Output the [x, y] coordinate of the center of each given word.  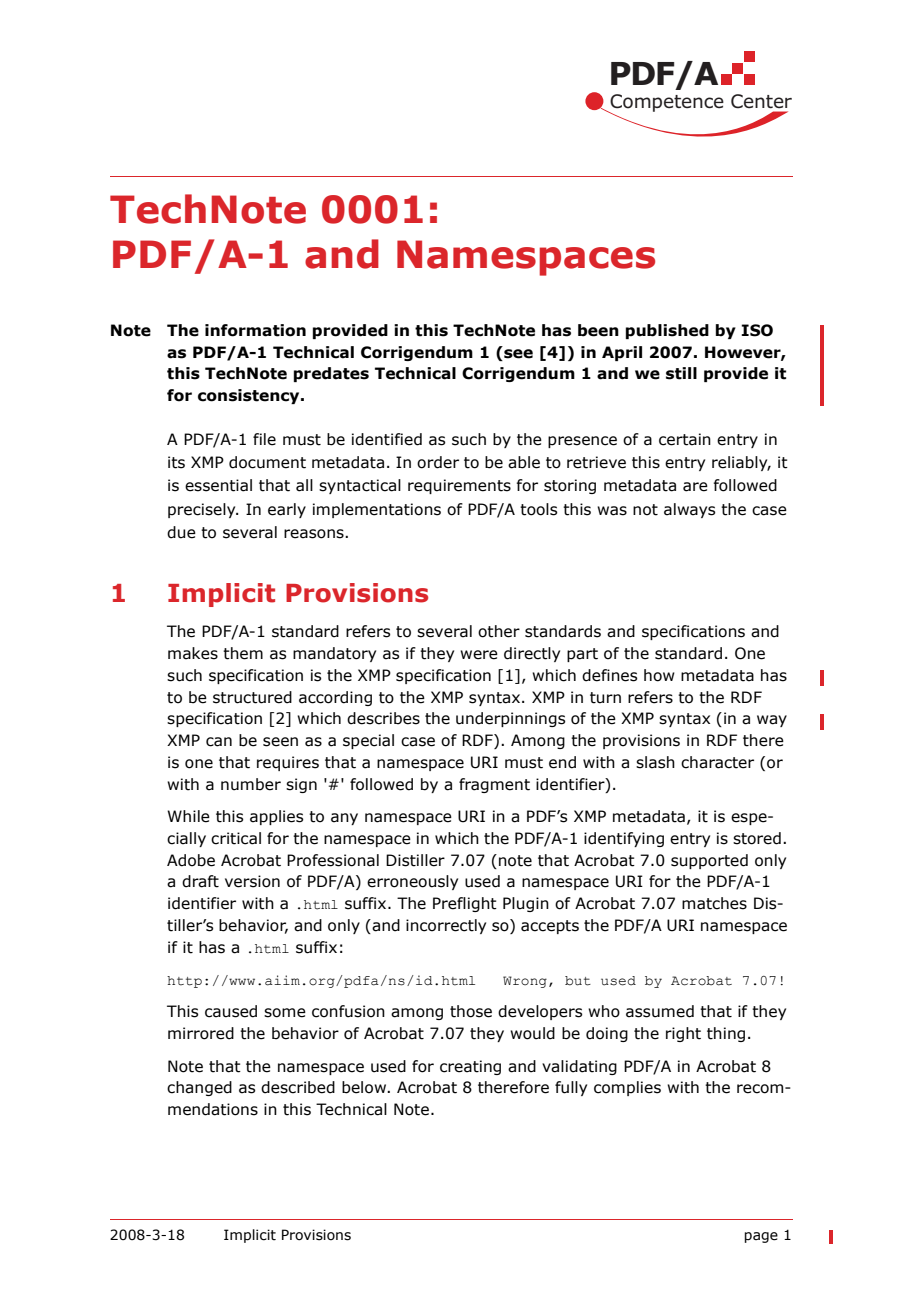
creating [470, 1067]
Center [761, 101]
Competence [666, 104]
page [761, 1237]
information [255, 330]
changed [199, 1088]
